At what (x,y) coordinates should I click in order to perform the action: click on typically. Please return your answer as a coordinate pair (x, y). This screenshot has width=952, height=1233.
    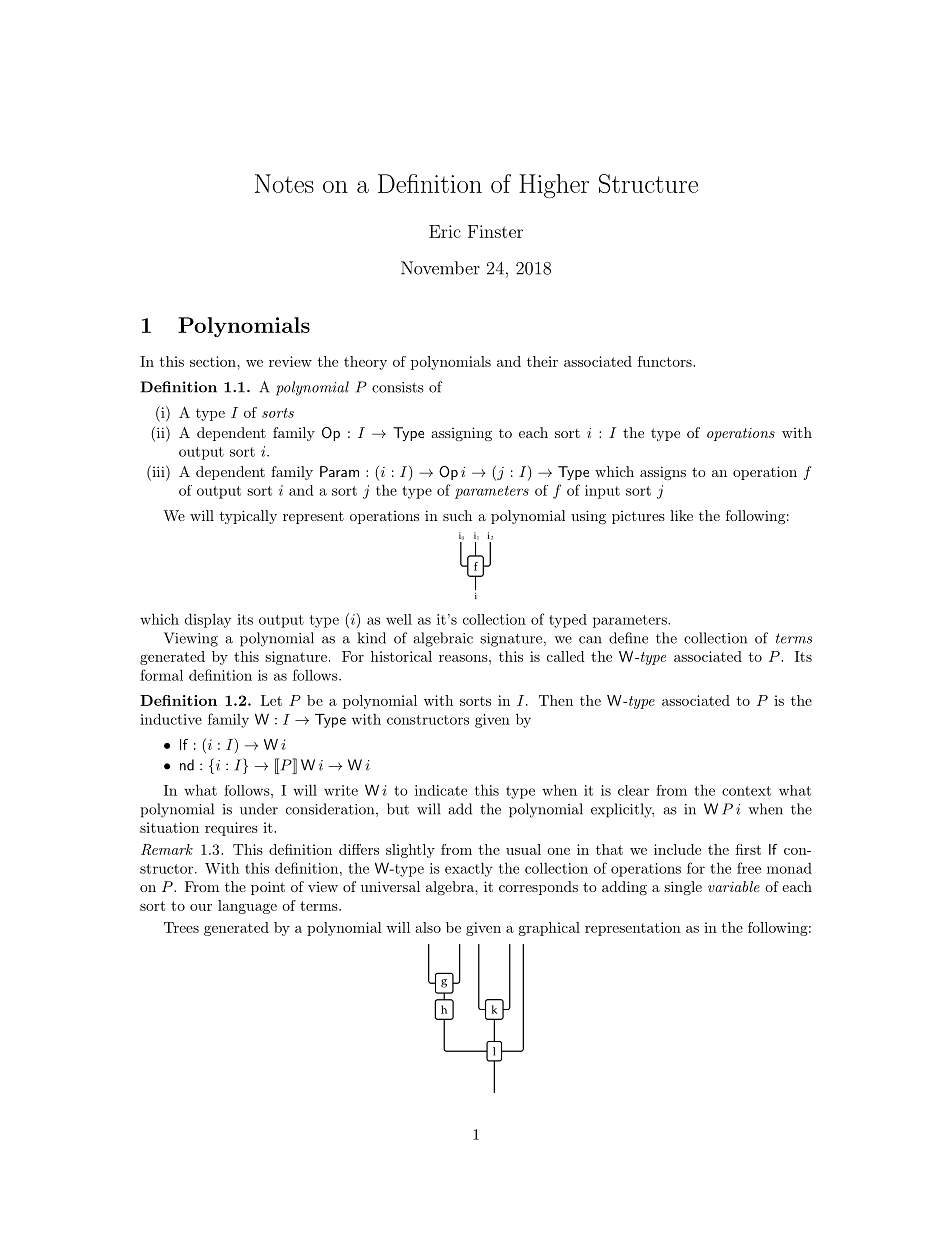
    Looking at the image, I should click on (248, 517).
